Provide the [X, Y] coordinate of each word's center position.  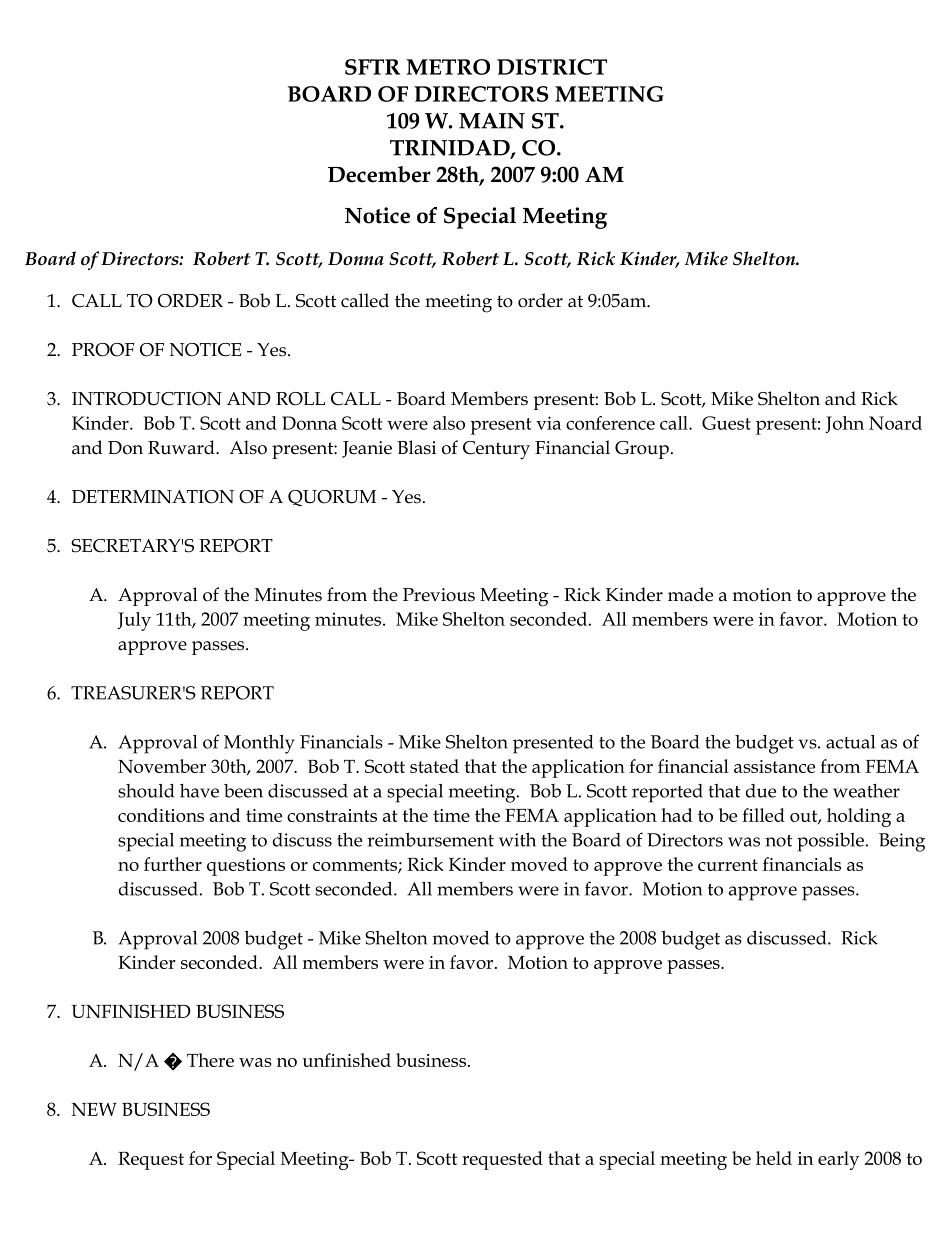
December [379, 174]
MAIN [492, 121]
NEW [94, 1109]
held [774, 1158]
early [838, 1160]
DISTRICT [552, 67]
